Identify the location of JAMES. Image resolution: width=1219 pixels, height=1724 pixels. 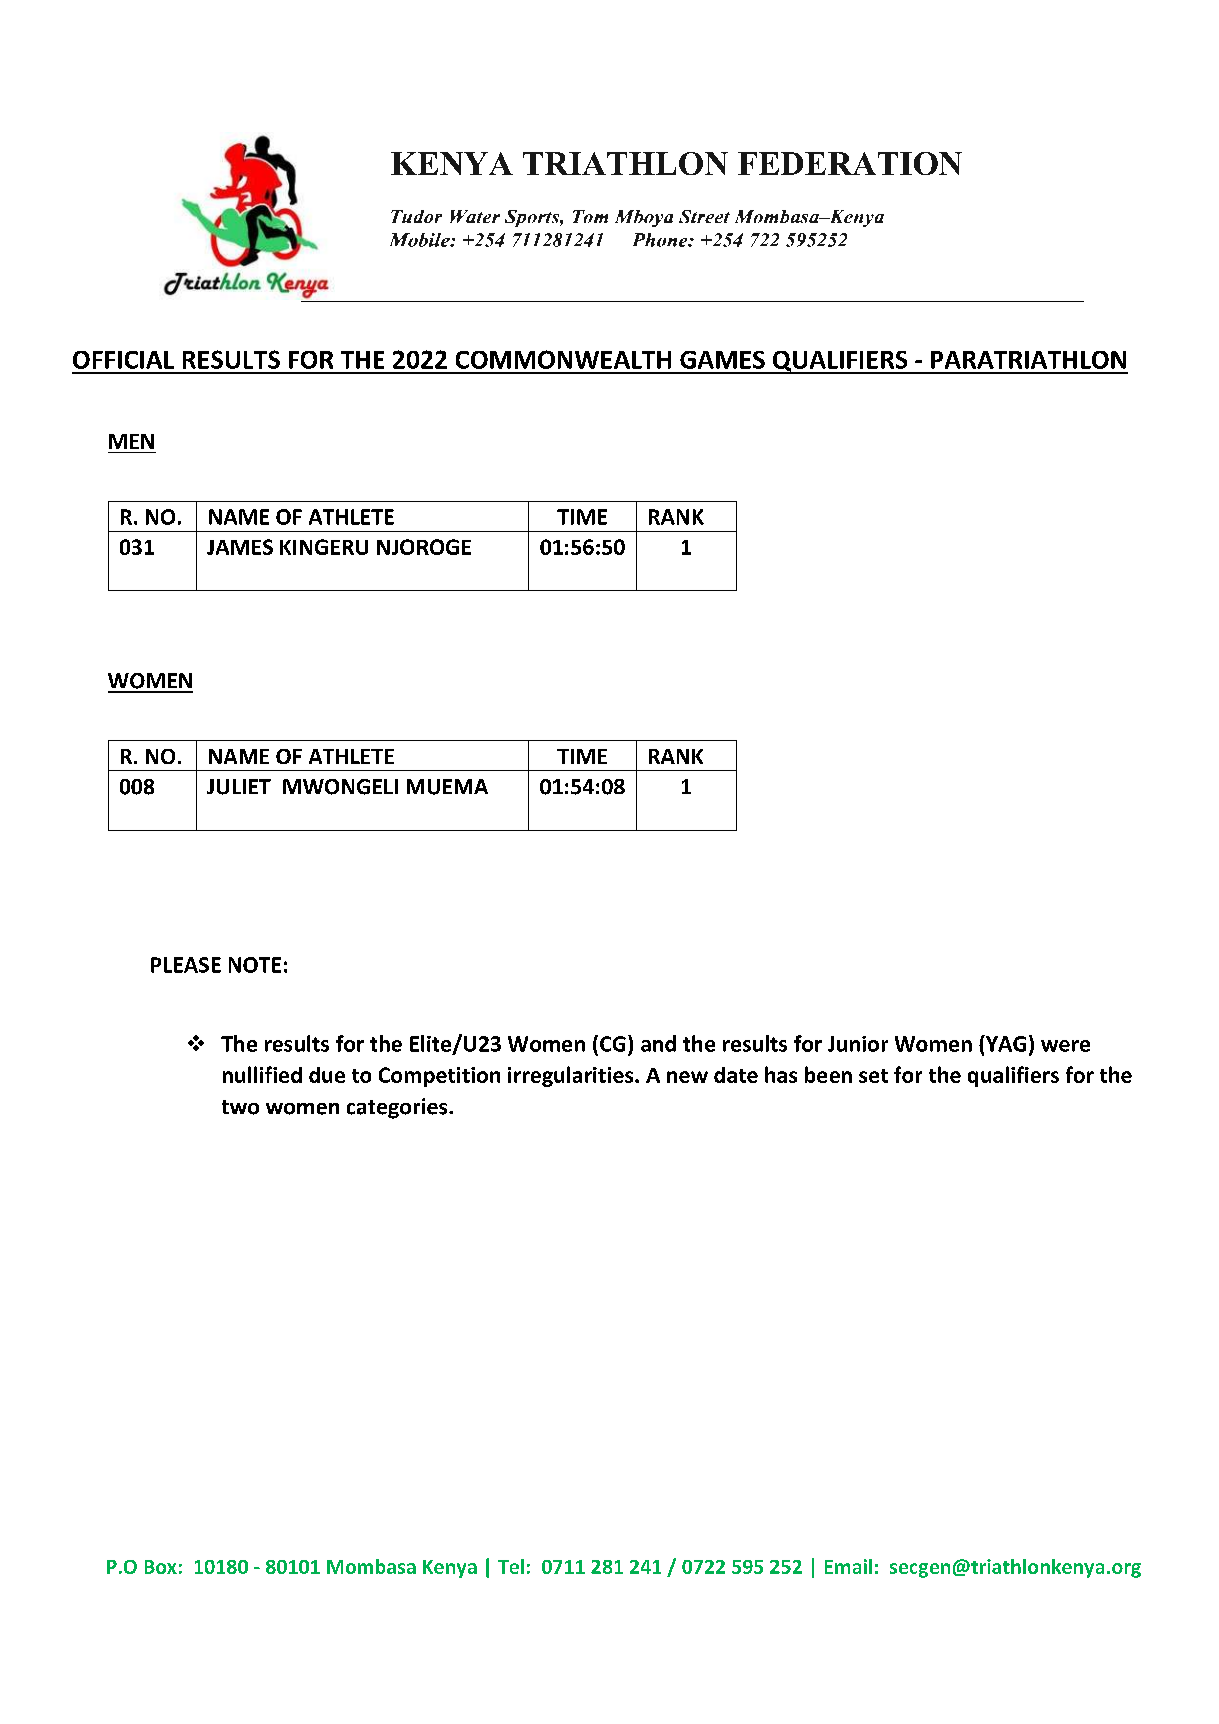
(240, 547).
